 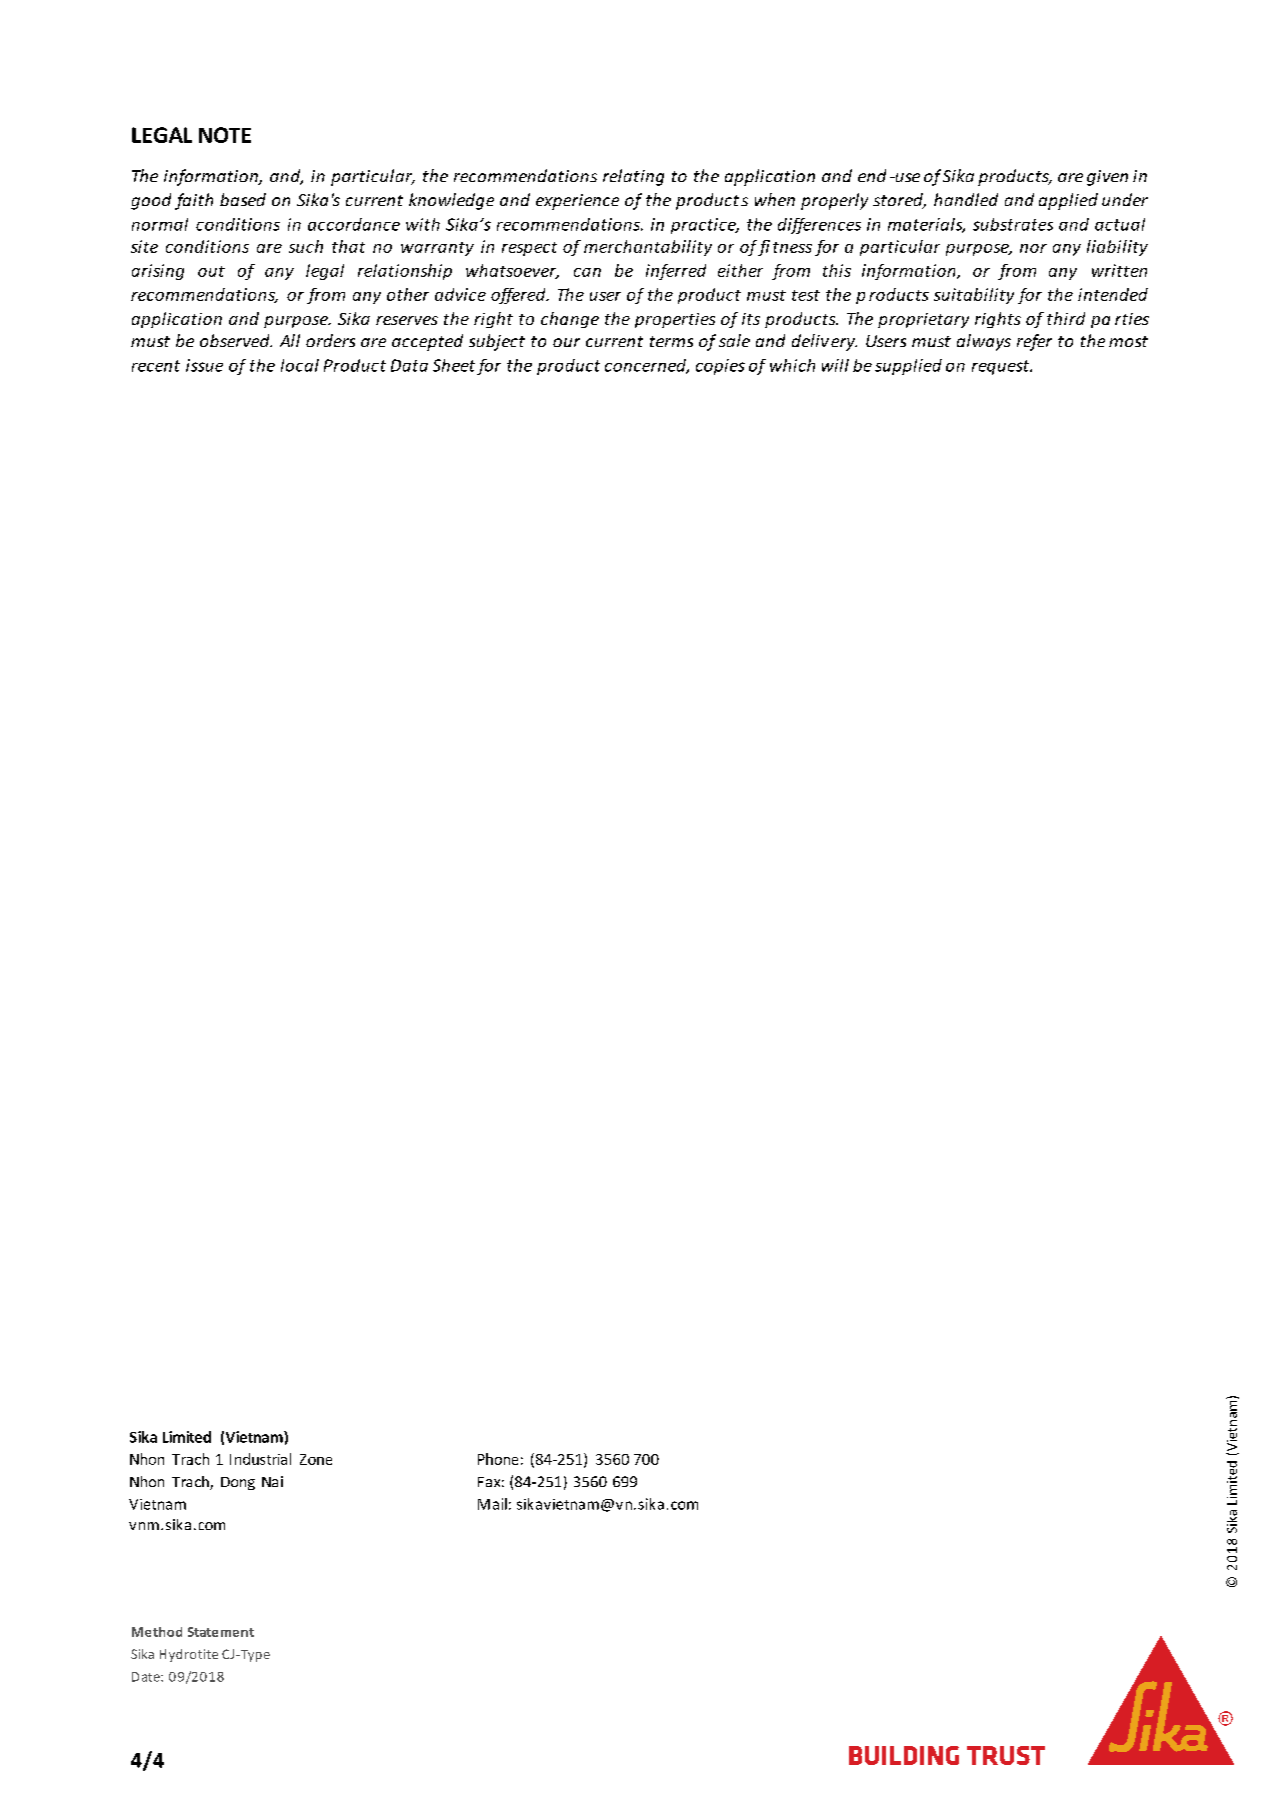 I want to click on based, so click(x=243, y=199).
